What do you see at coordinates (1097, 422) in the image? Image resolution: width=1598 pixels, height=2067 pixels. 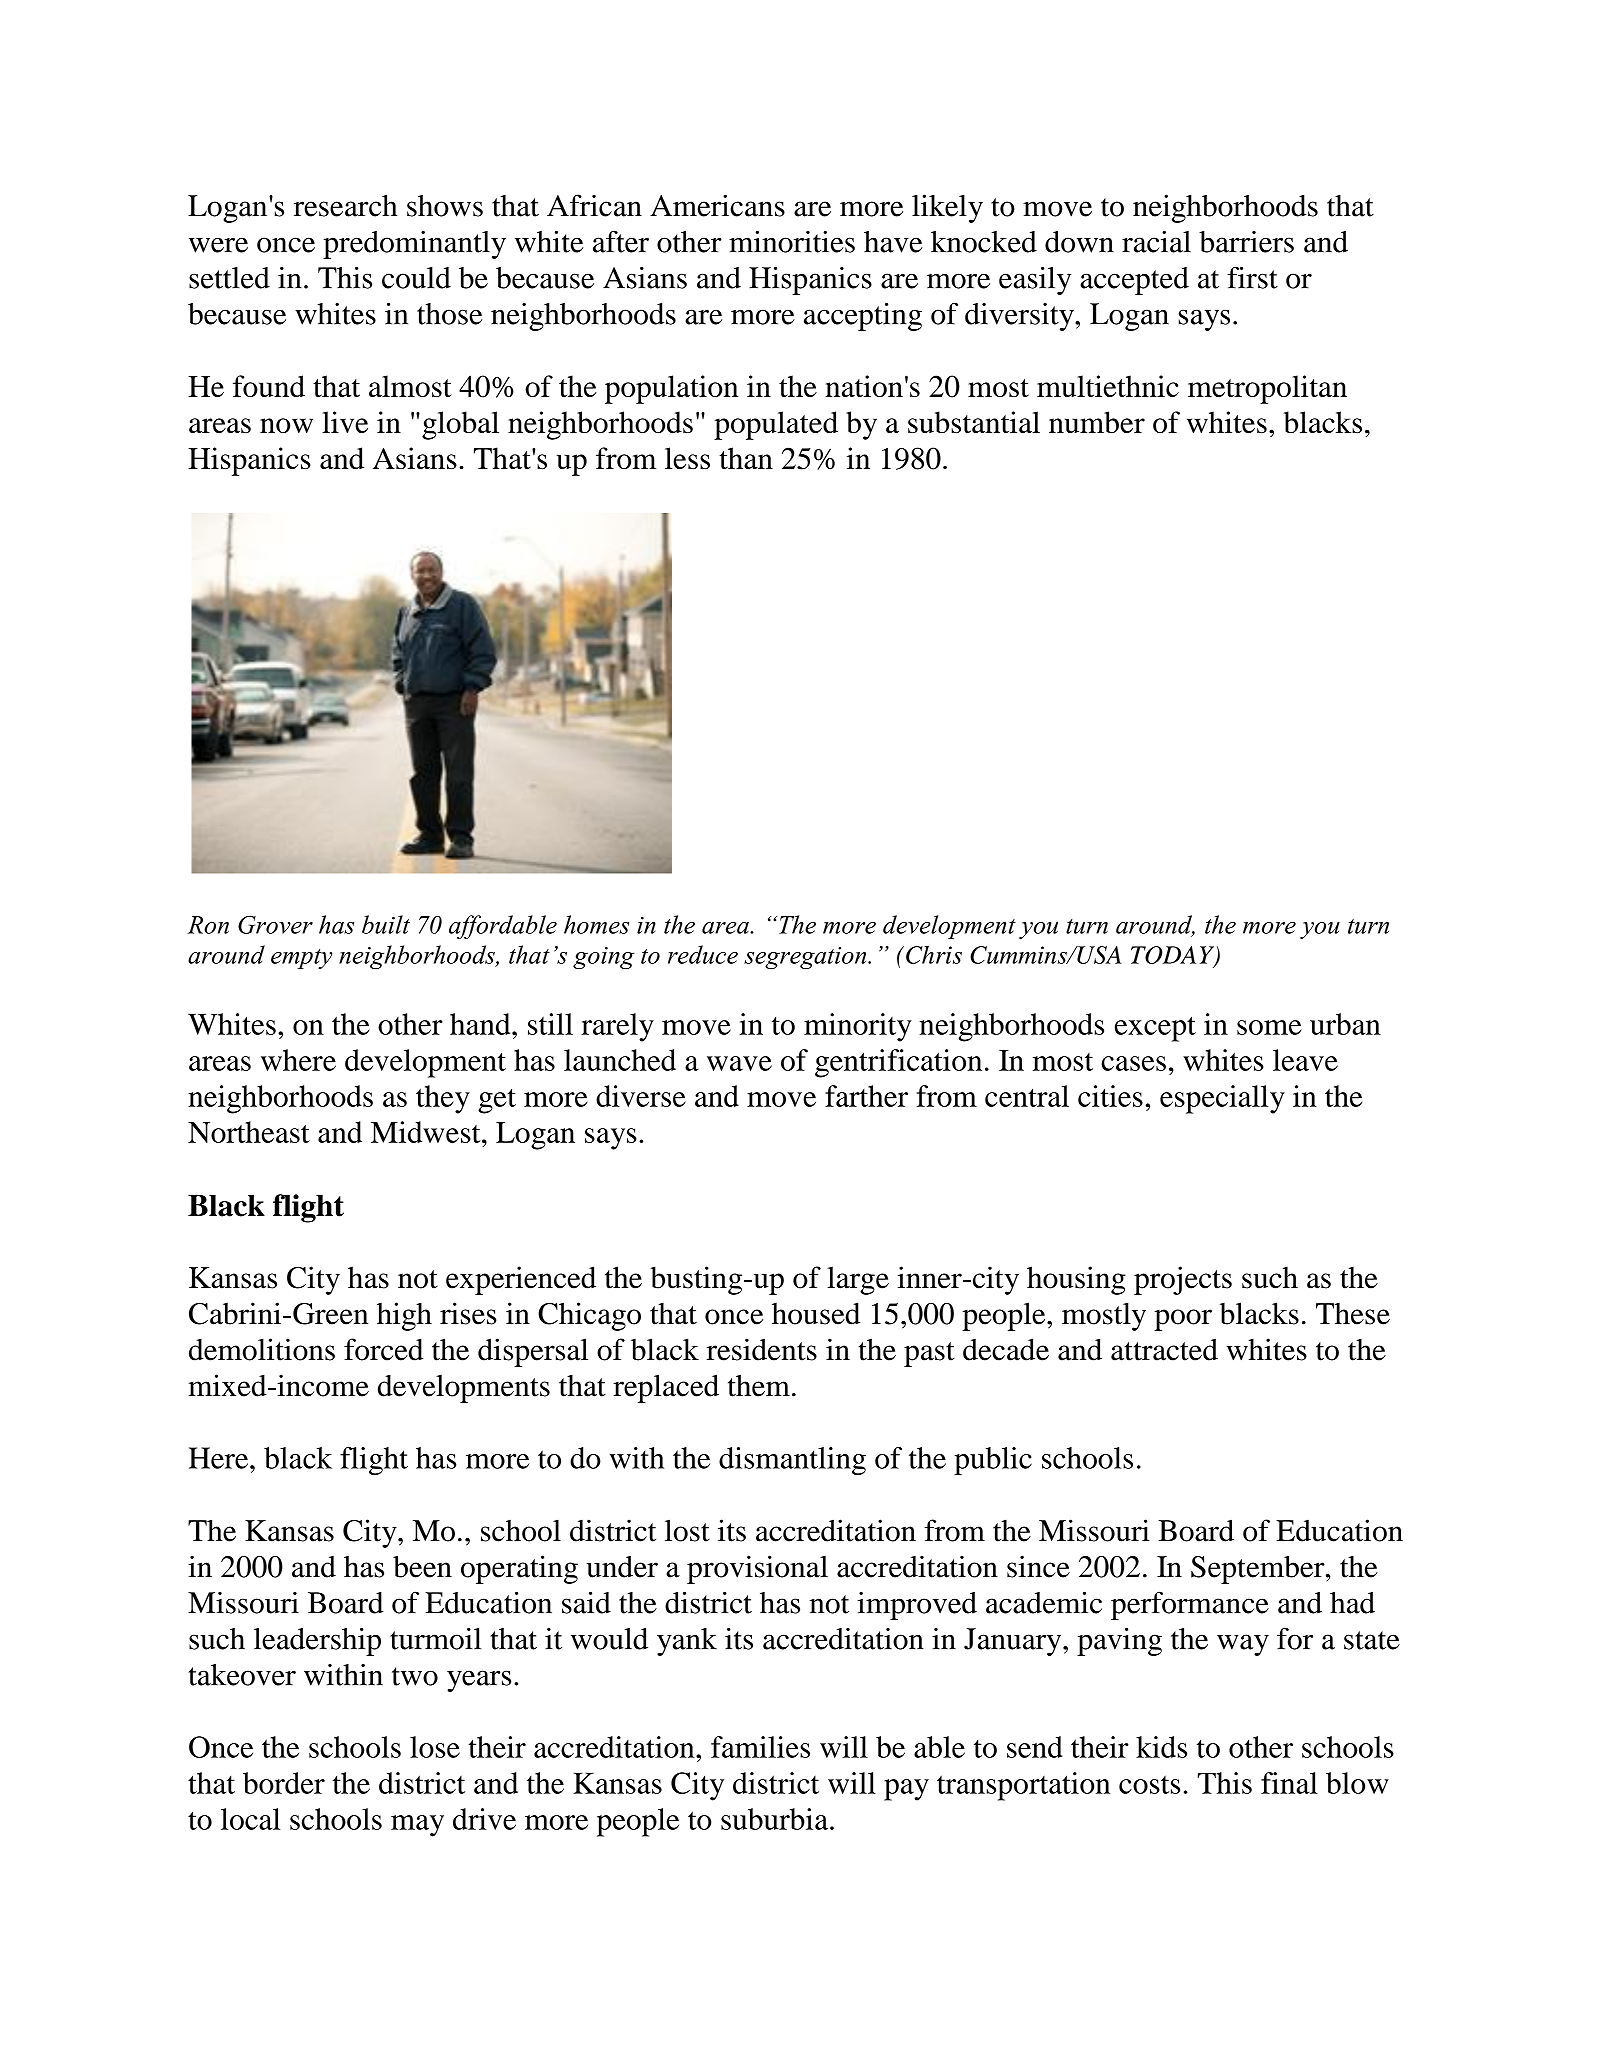 I see `number` at bounding box center [1097, 422].
